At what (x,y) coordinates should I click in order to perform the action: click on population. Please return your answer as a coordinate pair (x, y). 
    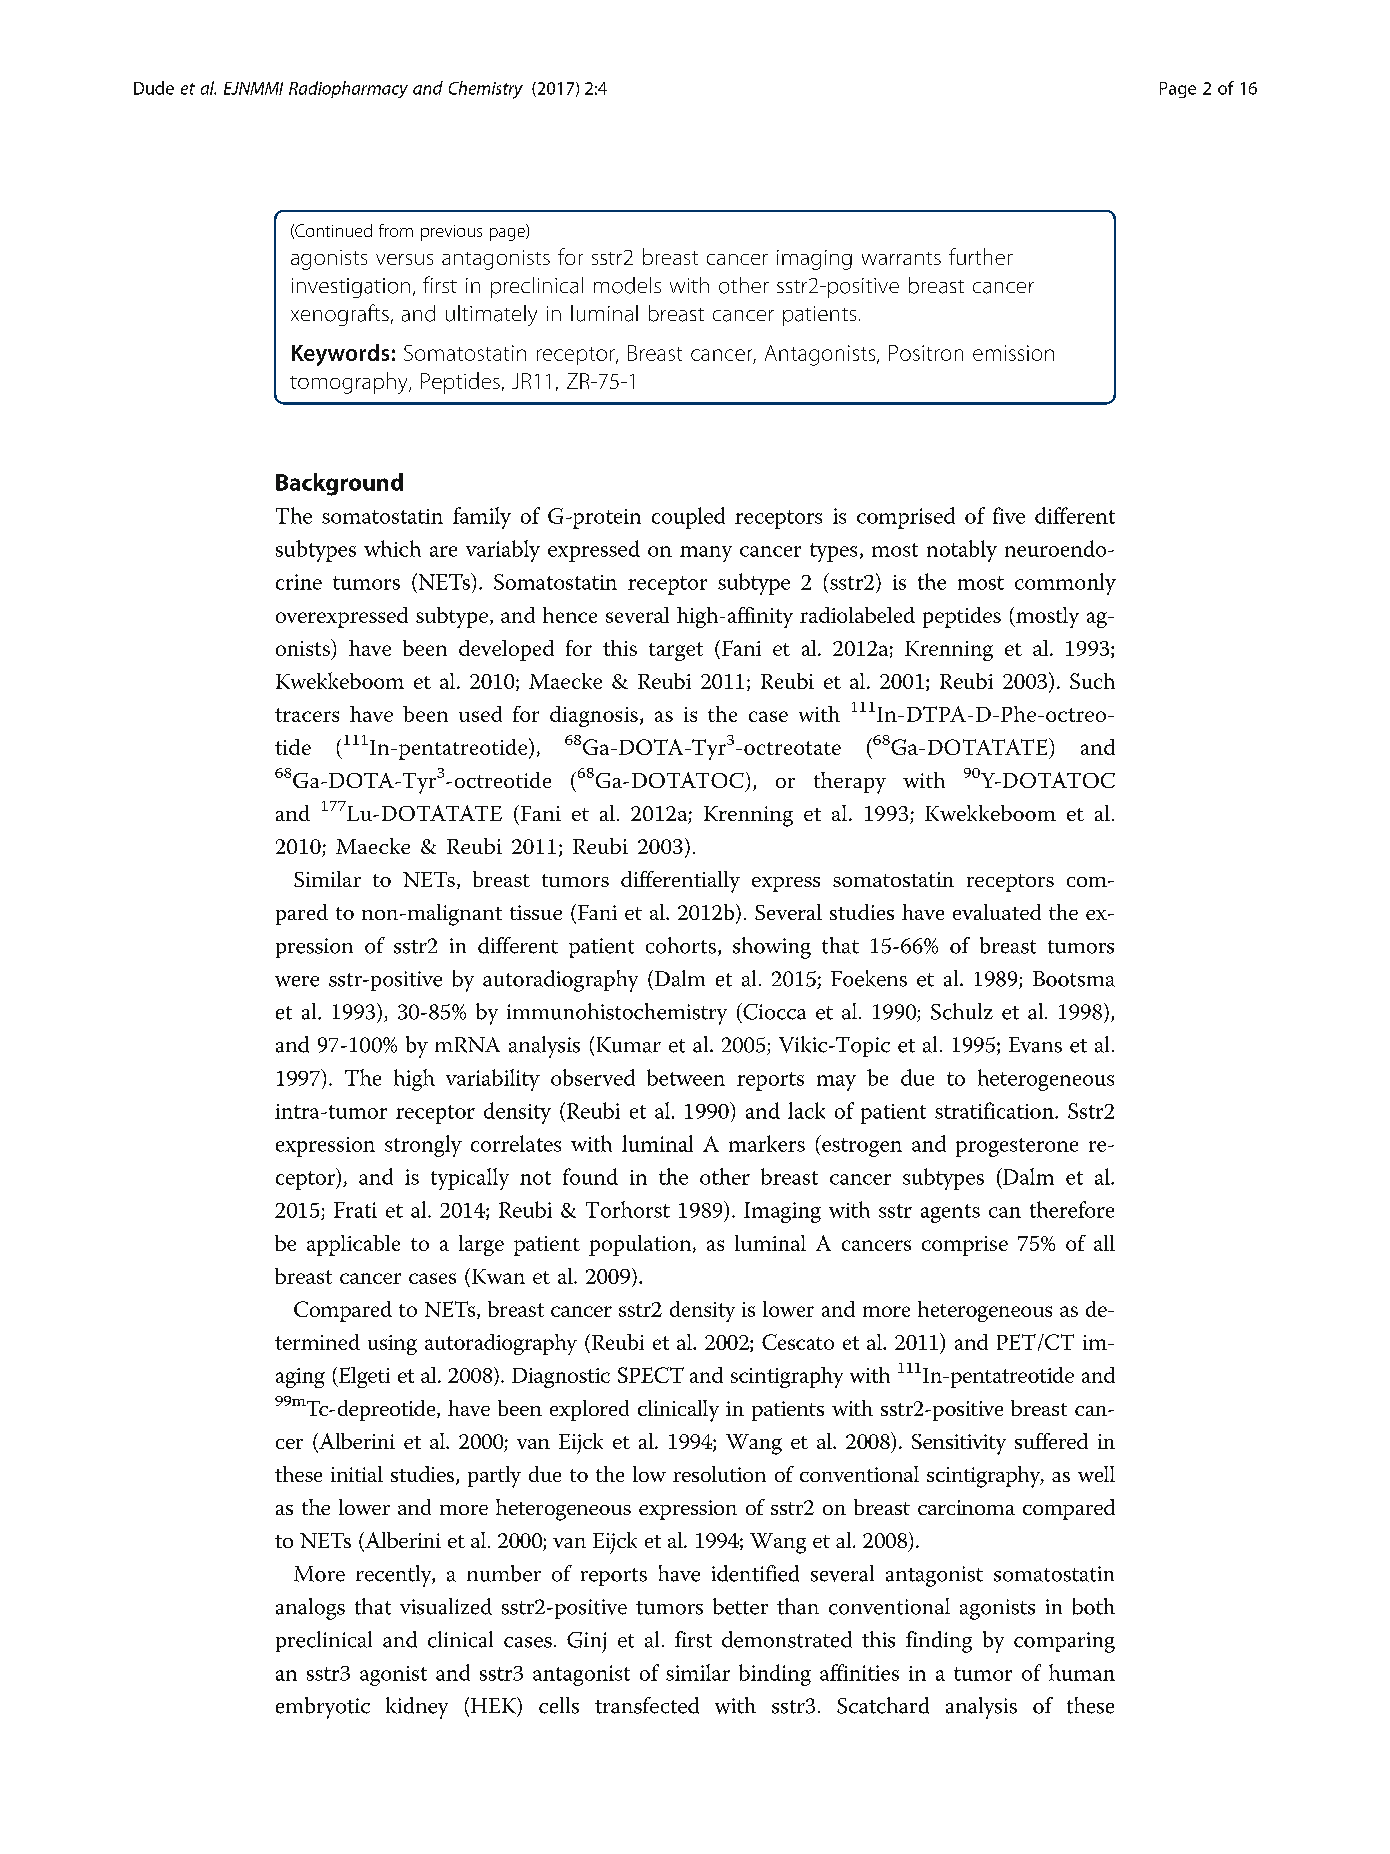
    Looking at the image, I should click on (641, 1245).
